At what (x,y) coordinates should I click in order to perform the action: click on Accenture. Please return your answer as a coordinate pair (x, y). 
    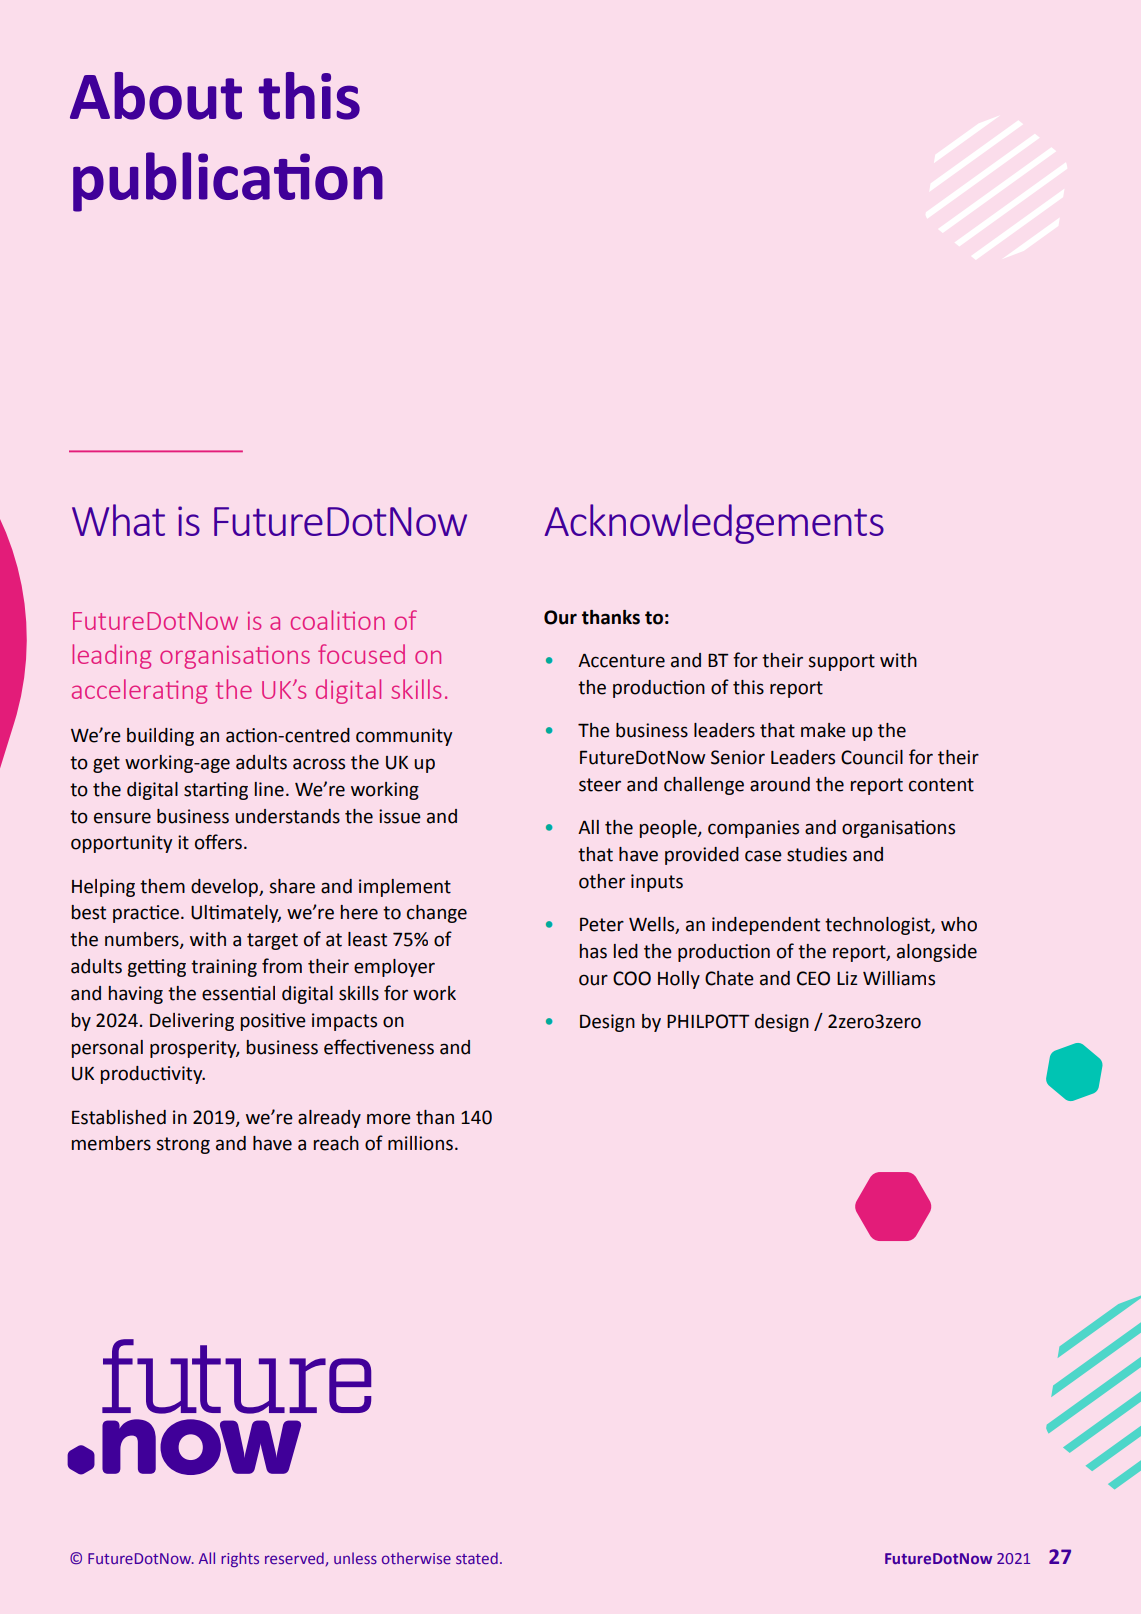
    Looking at the image, I should click on (621, 661).
